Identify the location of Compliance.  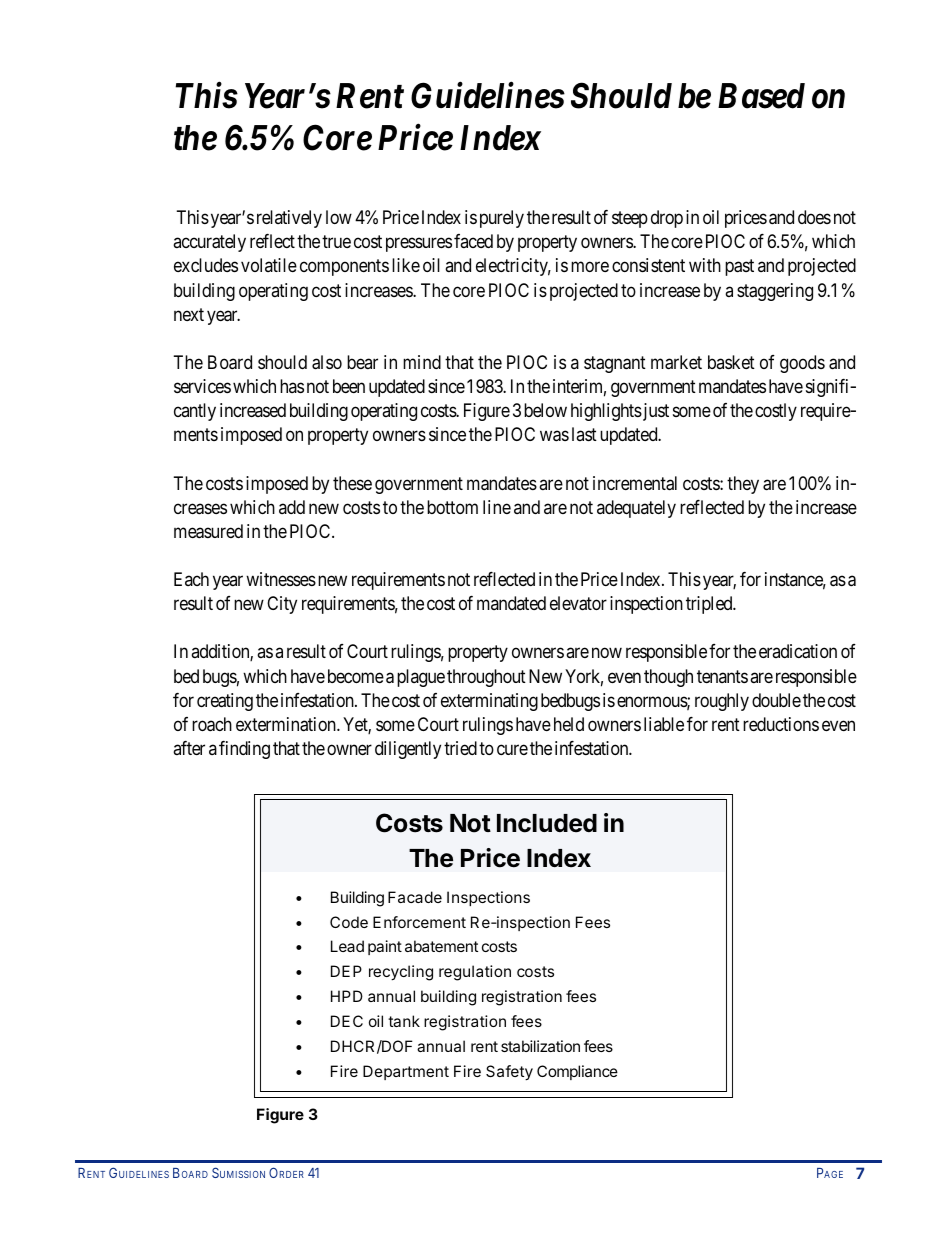
(577, 1072).
